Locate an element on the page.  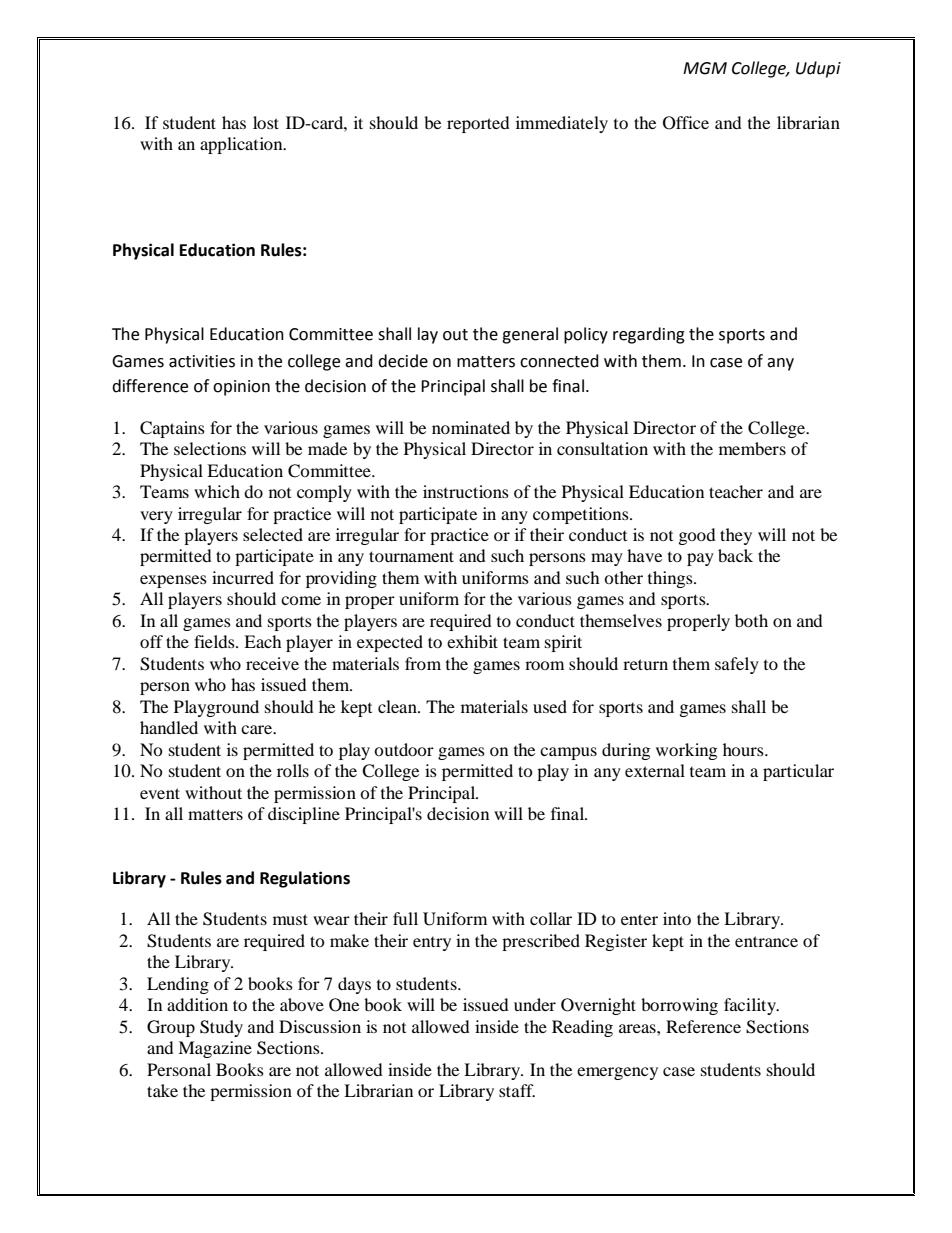
pay is located at coordinates (700, 559).
